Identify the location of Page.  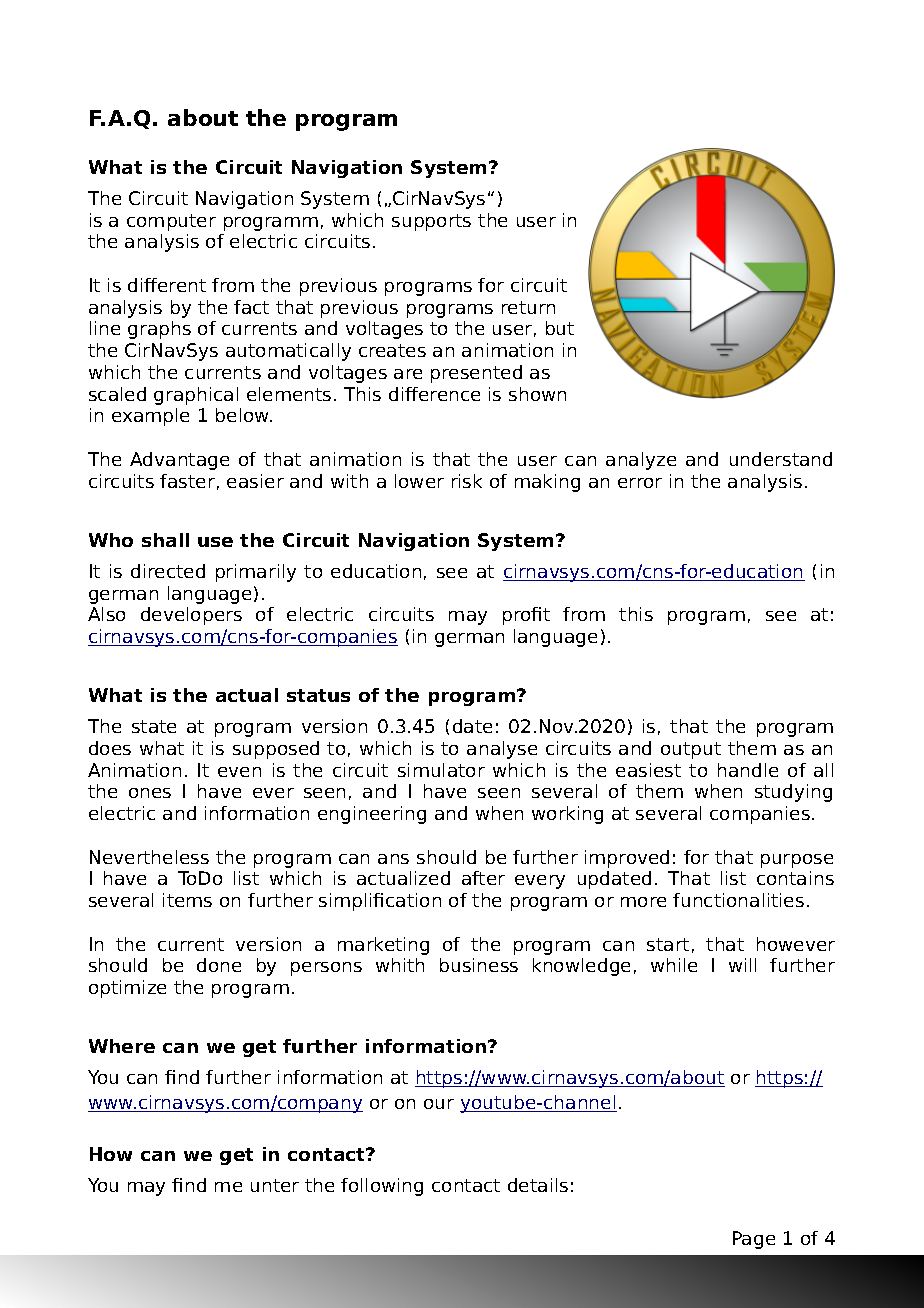
(754, 1240).
